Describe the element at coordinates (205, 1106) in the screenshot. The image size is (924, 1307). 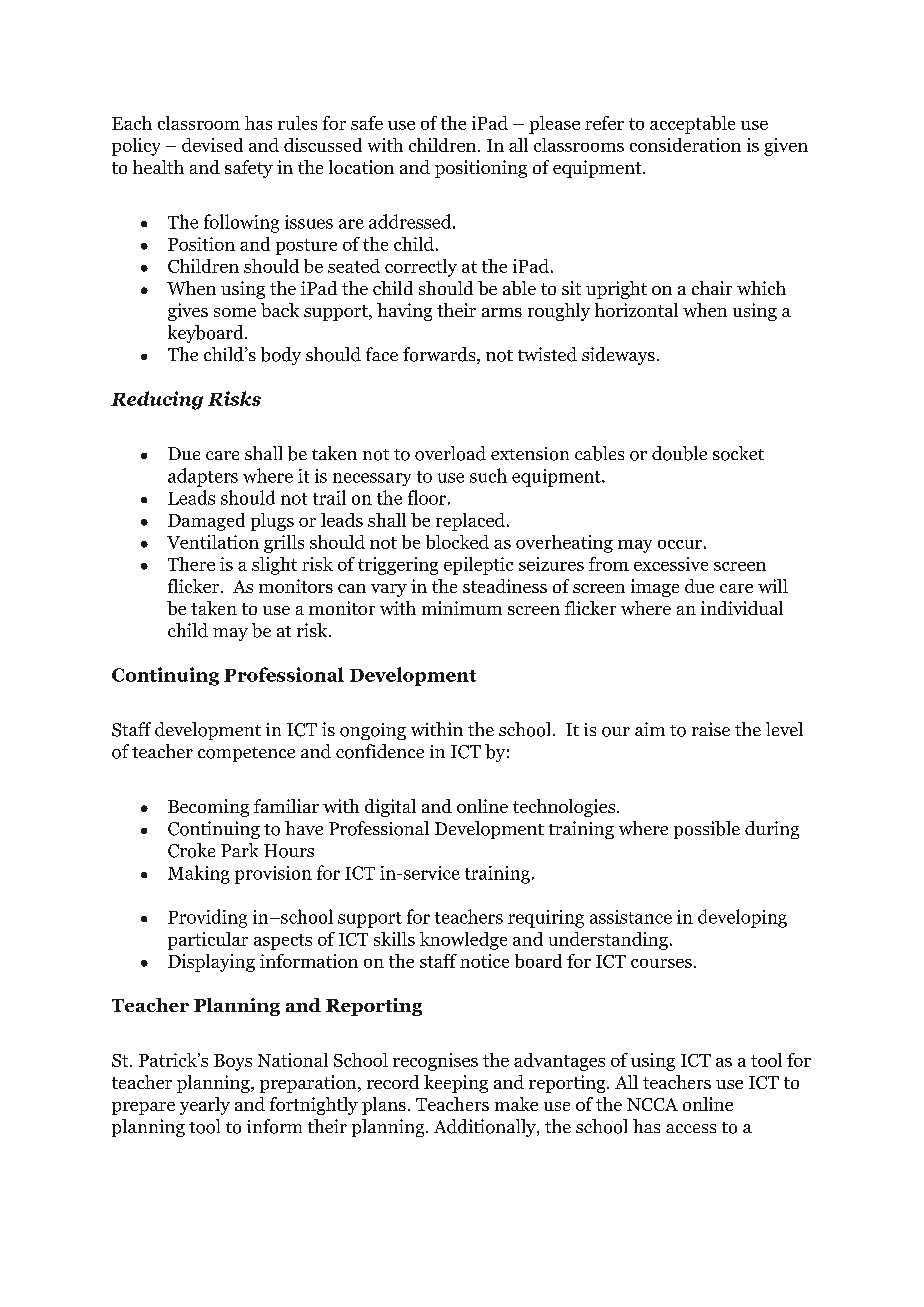
I see `yearly` at that location.
